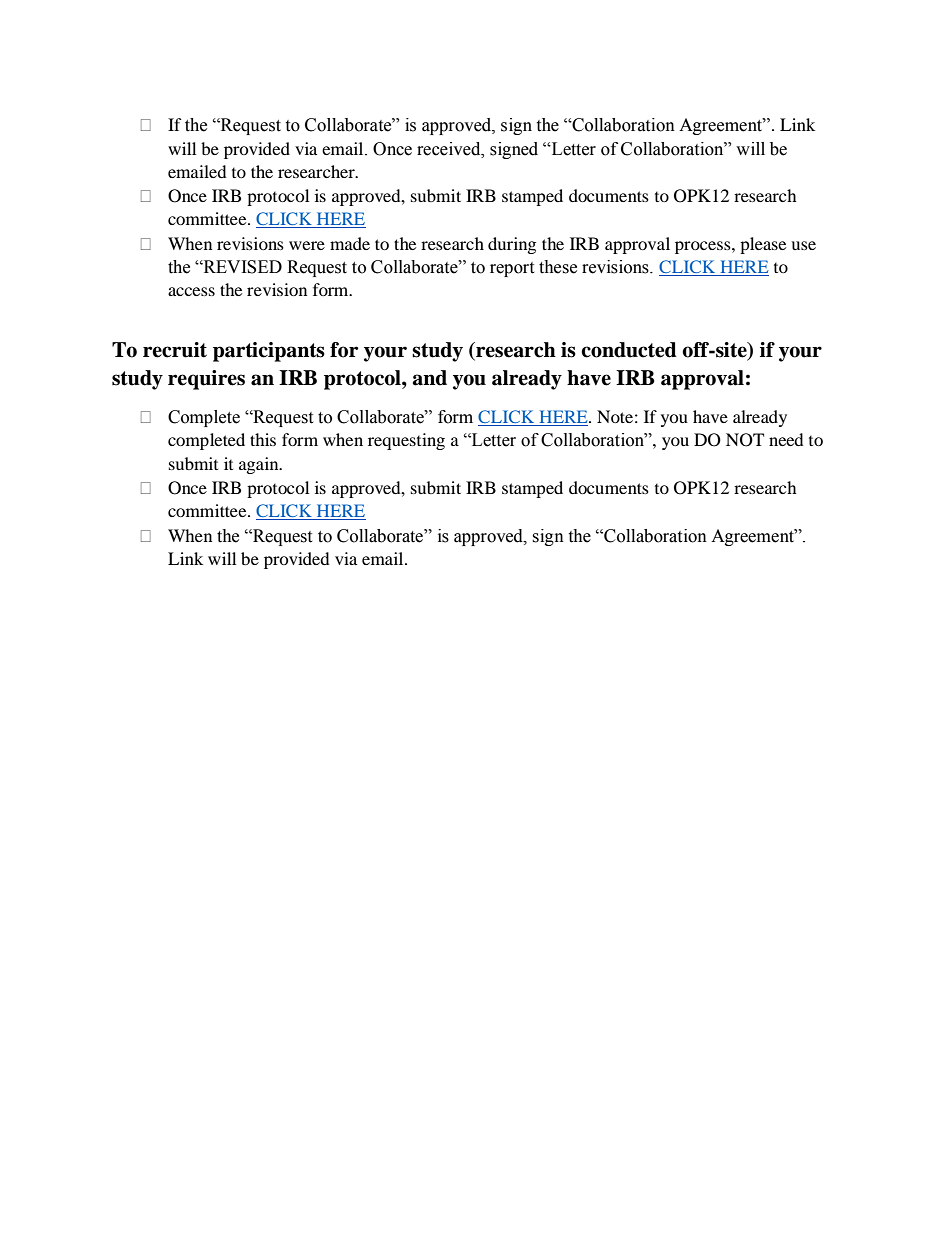 This screenshot has width=952, height=1233. I want to click on received, so click(450, 149).
